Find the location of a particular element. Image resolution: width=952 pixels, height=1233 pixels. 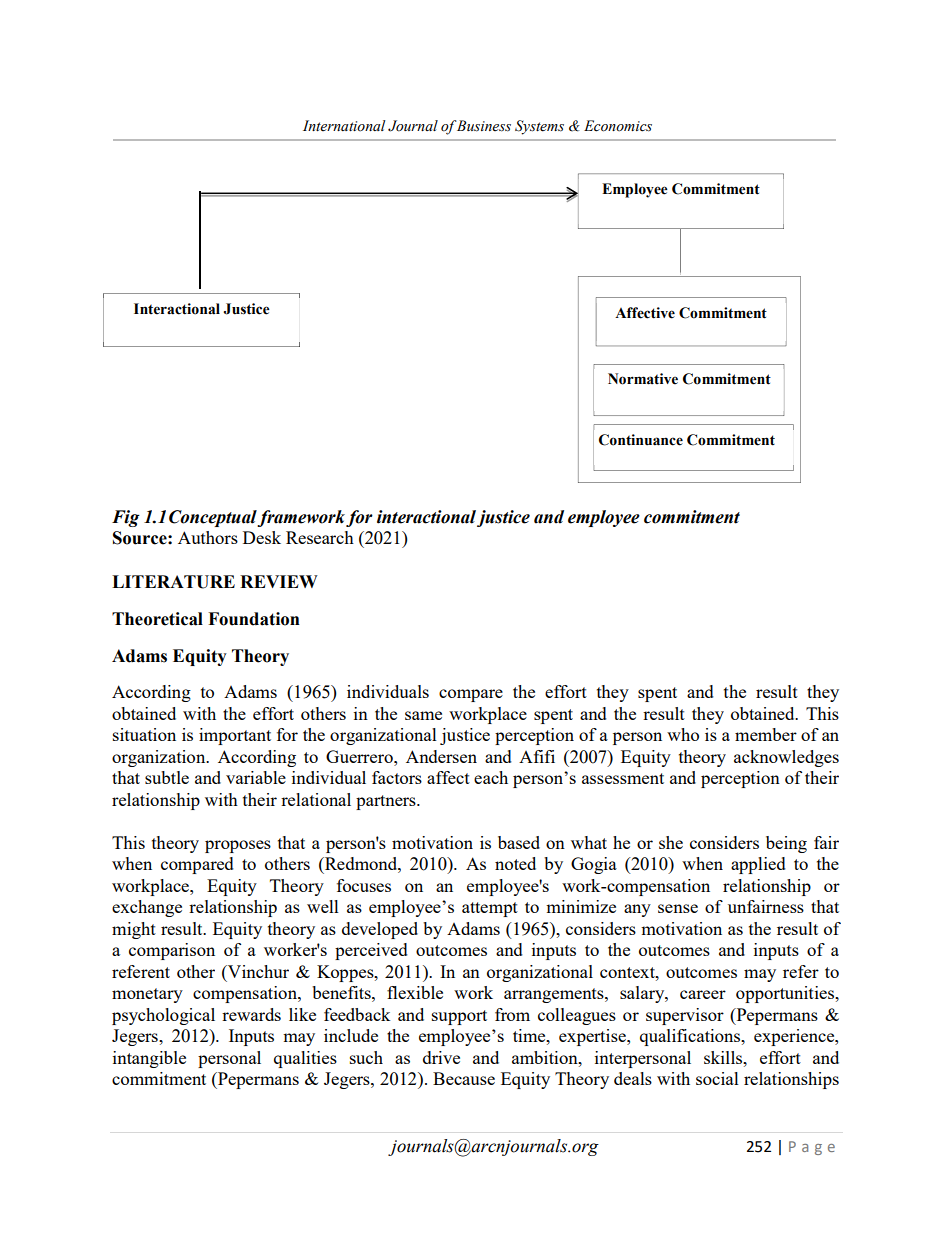

proposes is located at coordinates (238, 846).
